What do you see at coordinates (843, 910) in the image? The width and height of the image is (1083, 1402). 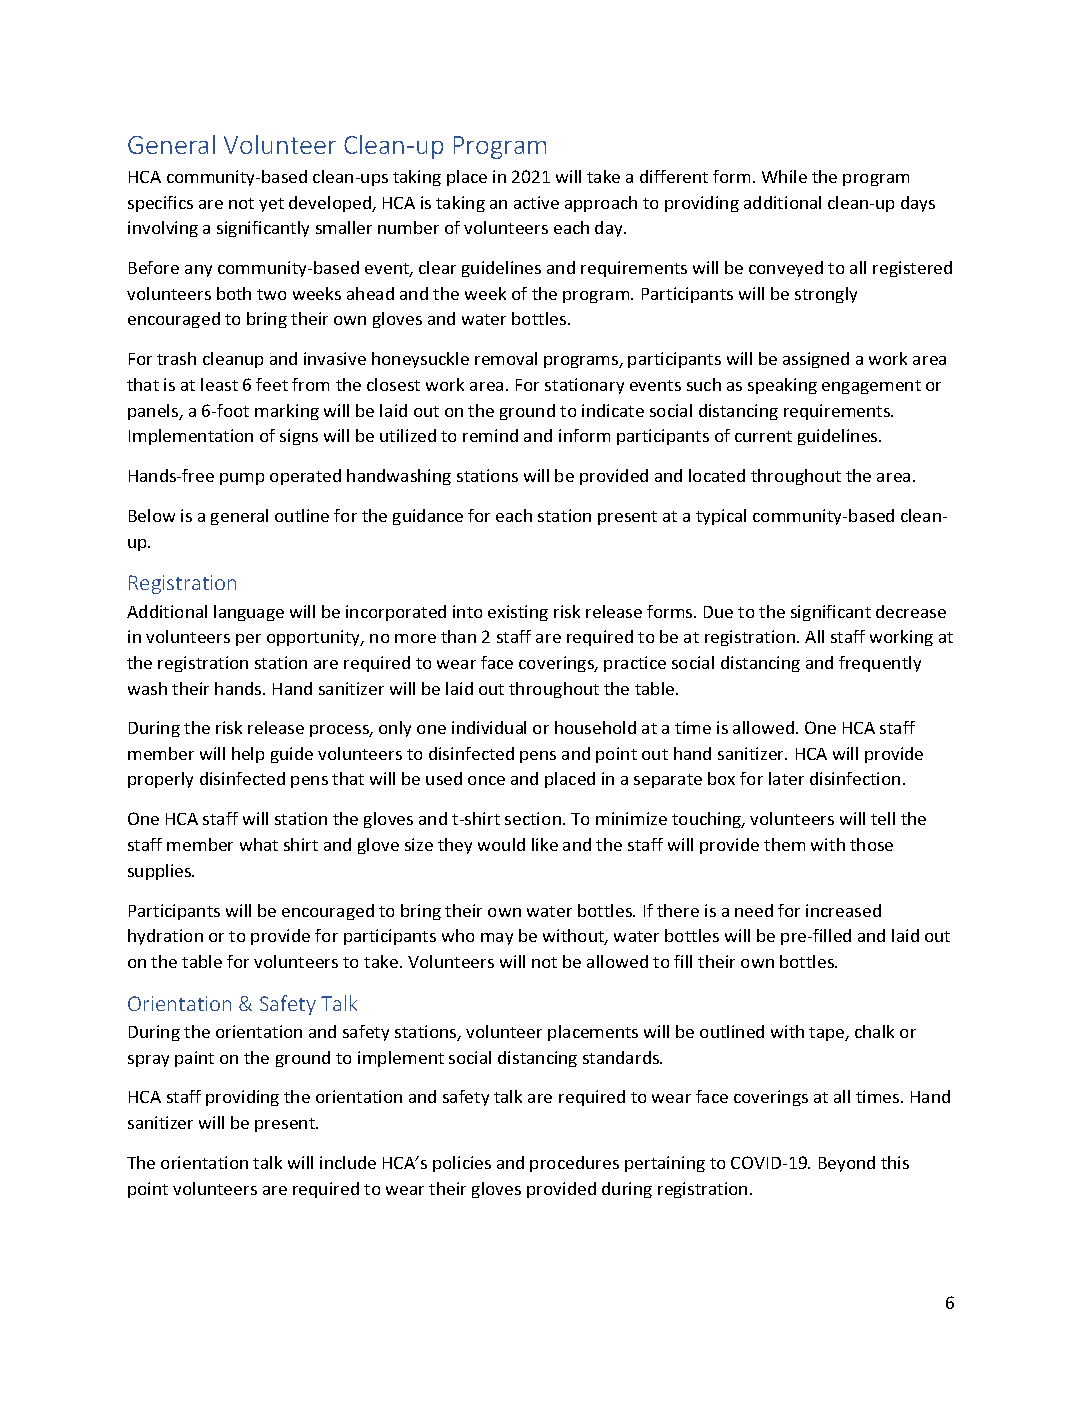 I see `increased` at bounding box center [843, 910].
